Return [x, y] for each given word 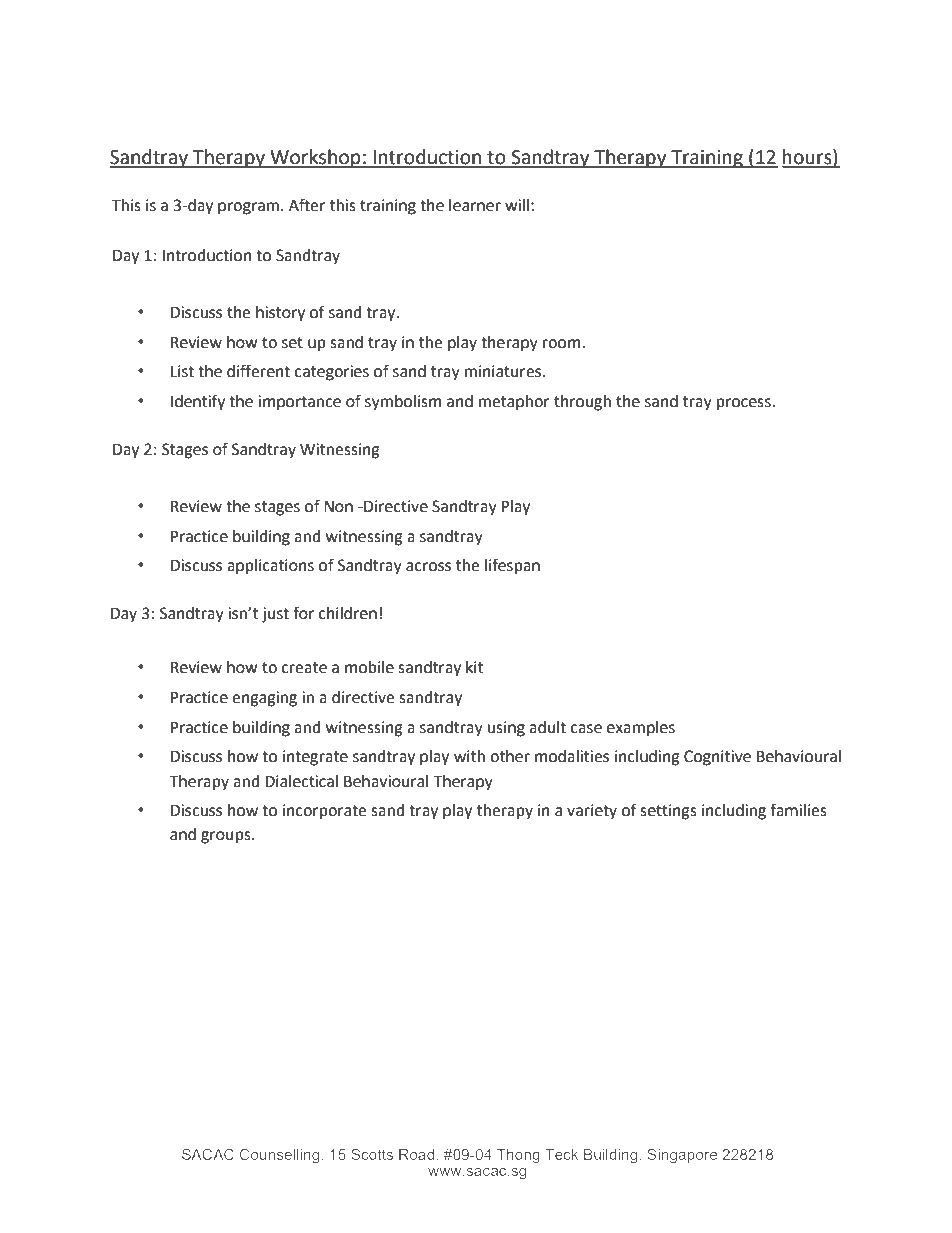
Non [338, 507]
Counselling [279, 1156]
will [517, 205]
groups [227, 837]
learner [475, 205]
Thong [518, 1156]
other [510, 756]
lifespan [512, 566]
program [248, 208]
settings [668, 812]
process [745, 404]
